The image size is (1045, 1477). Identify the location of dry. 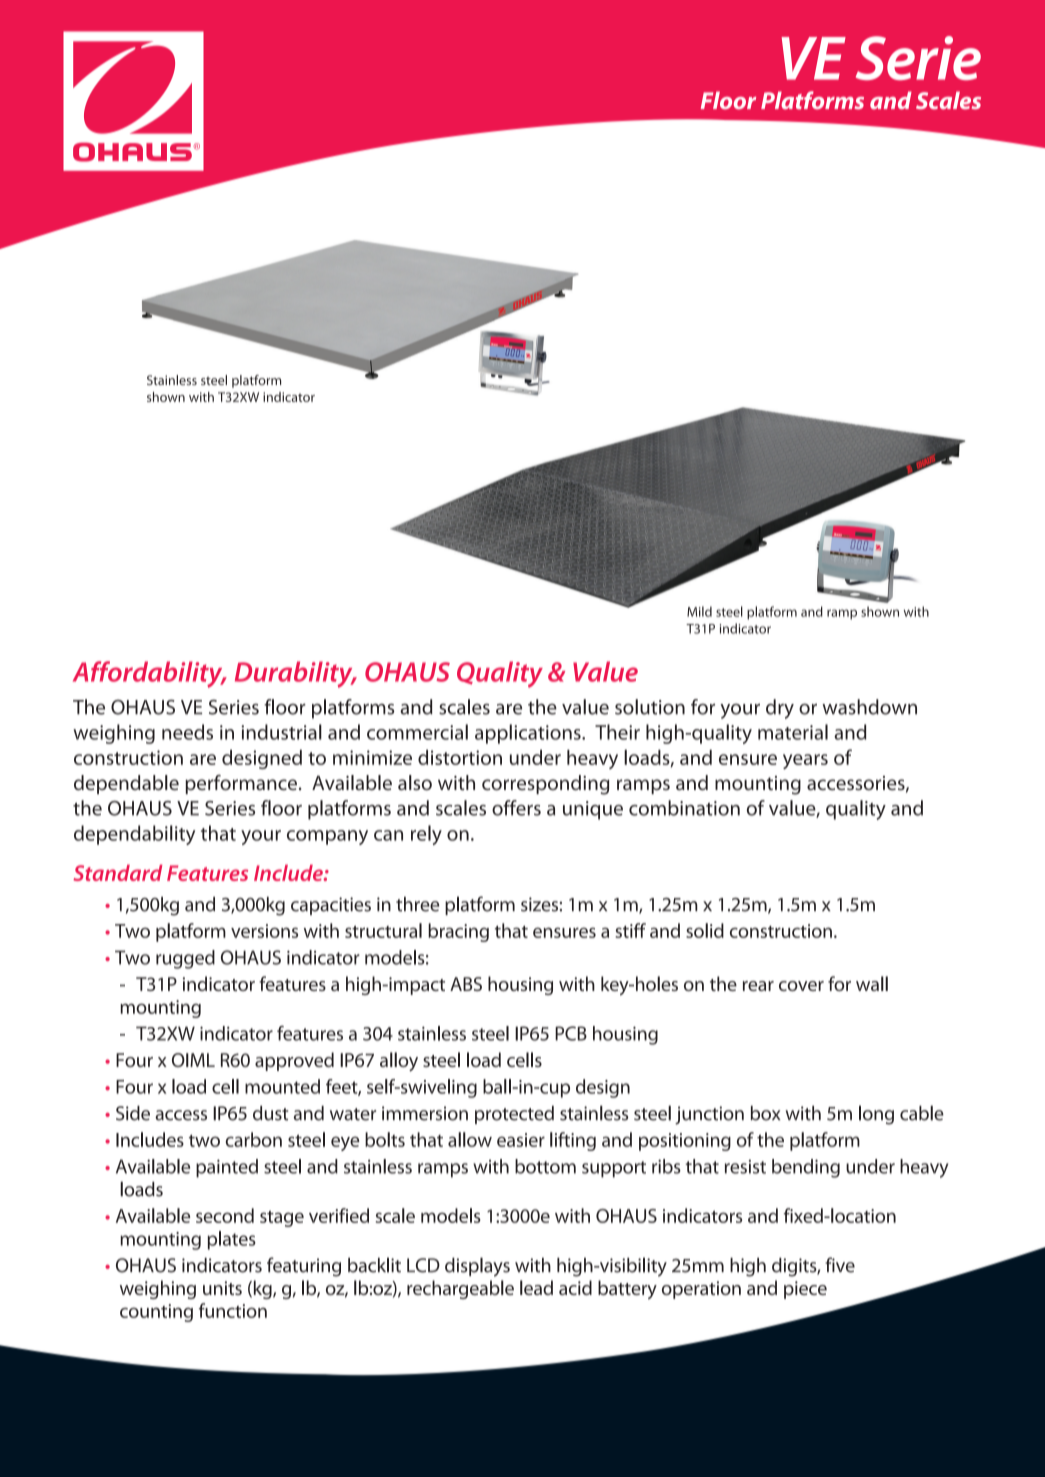
(780, 709).
